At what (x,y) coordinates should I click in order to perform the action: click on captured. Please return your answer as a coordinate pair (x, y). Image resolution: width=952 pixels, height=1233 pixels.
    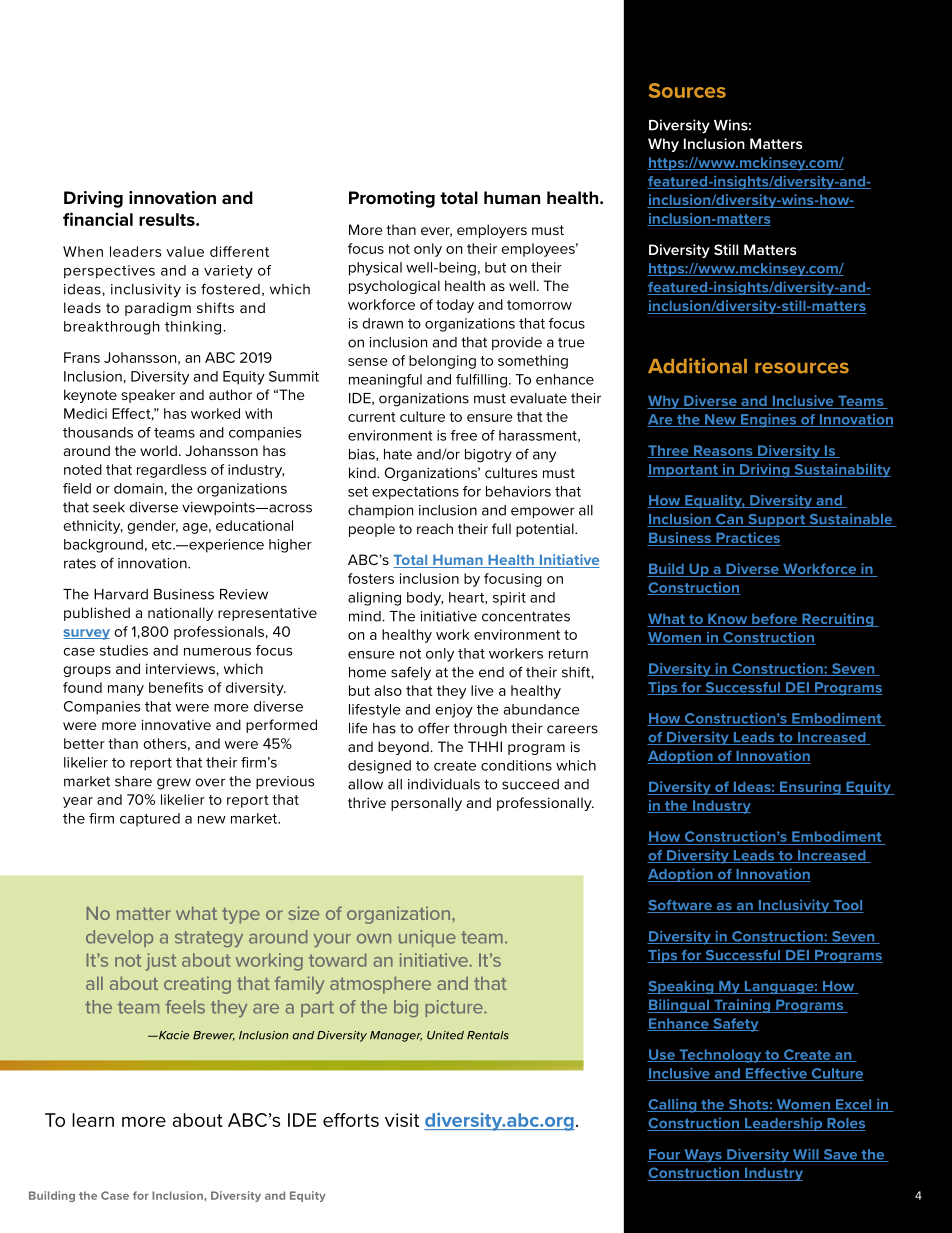
    Looking at the image, I should click on (150, 820).
